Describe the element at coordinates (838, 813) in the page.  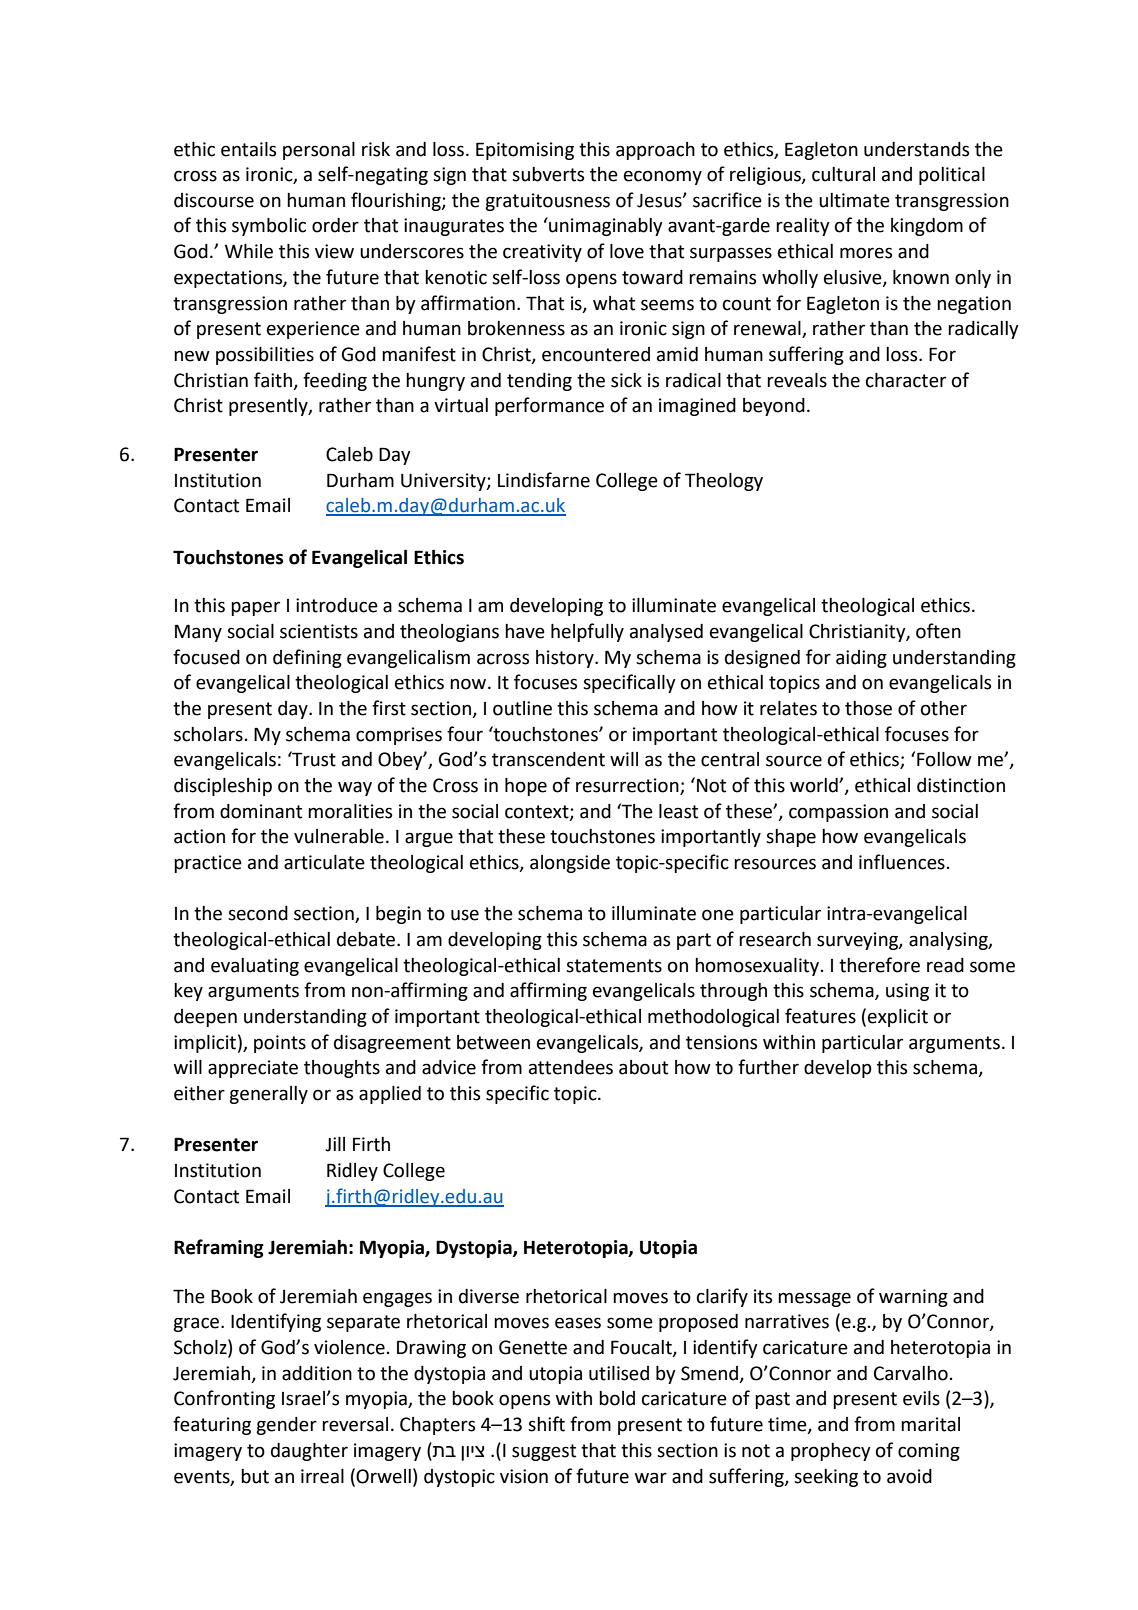
I see `compassion` at that location.
